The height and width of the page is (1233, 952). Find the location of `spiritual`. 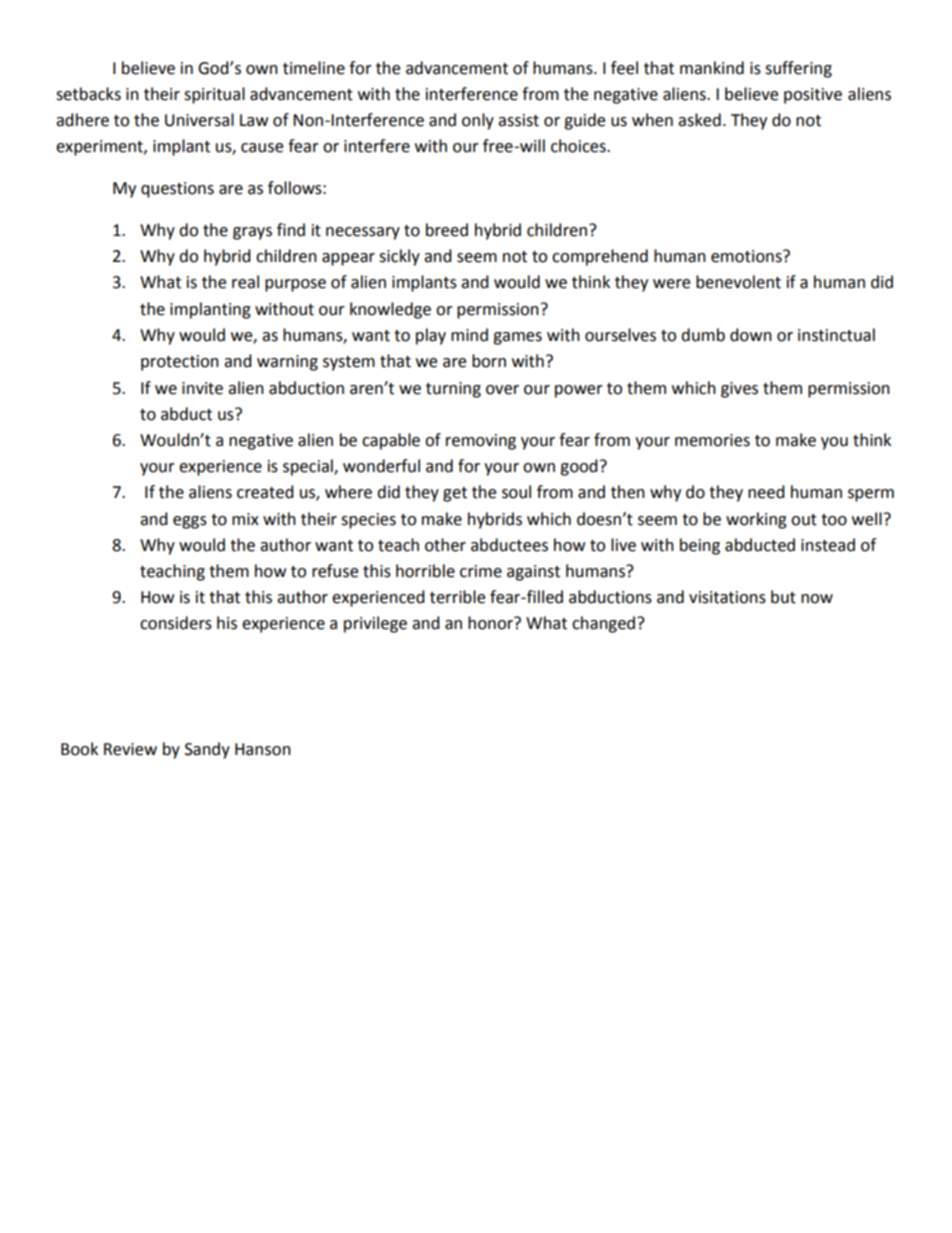

spiritual is located at coordinates (214, 95).
